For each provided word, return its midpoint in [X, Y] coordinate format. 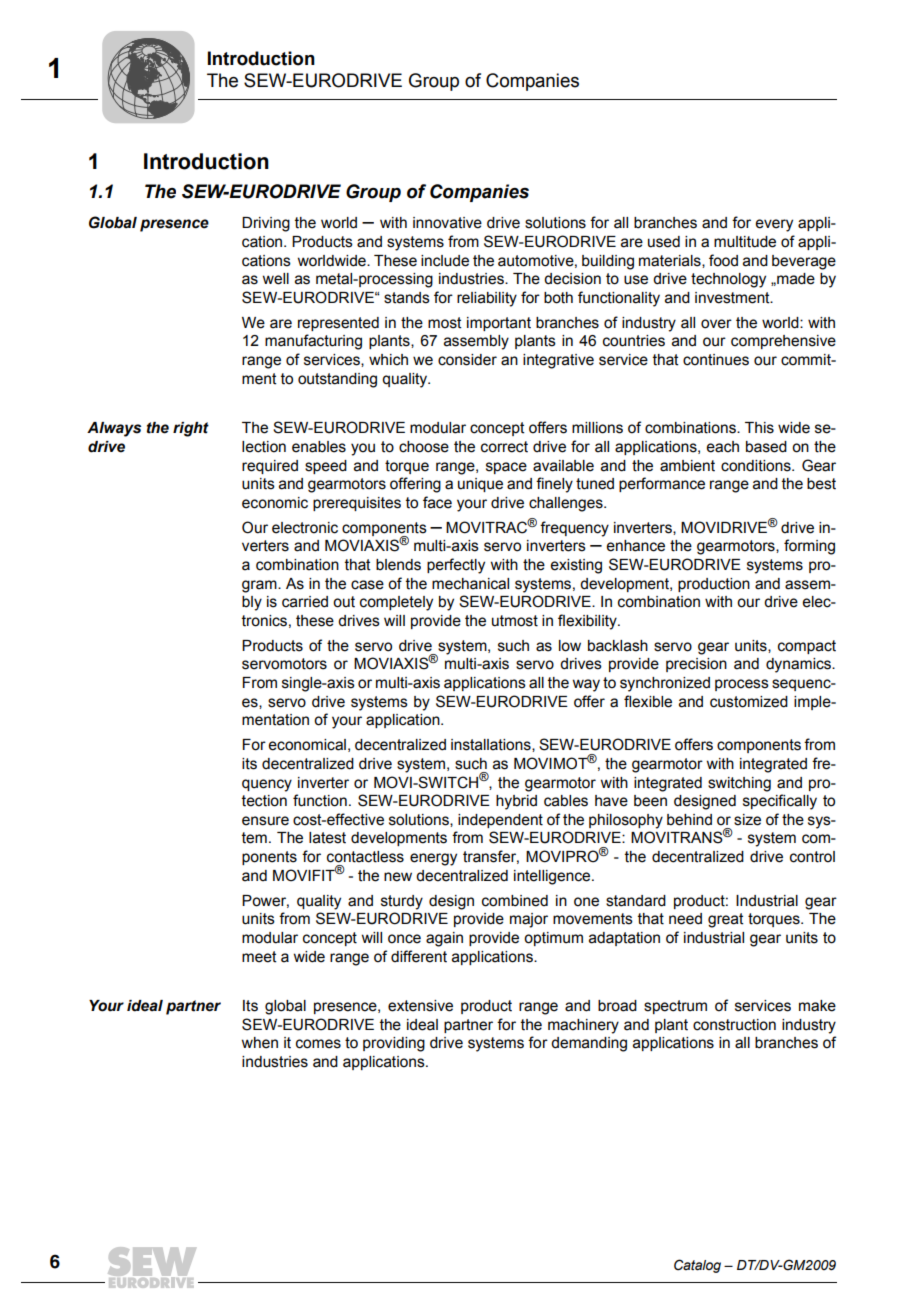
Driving [266, 224]
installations [492, 745]
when [259, 1043]
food [723, 260]
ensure [265, 821]
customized [749, 702]
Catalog [697, 1266]
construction [734, 1025]
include [445, 261]
